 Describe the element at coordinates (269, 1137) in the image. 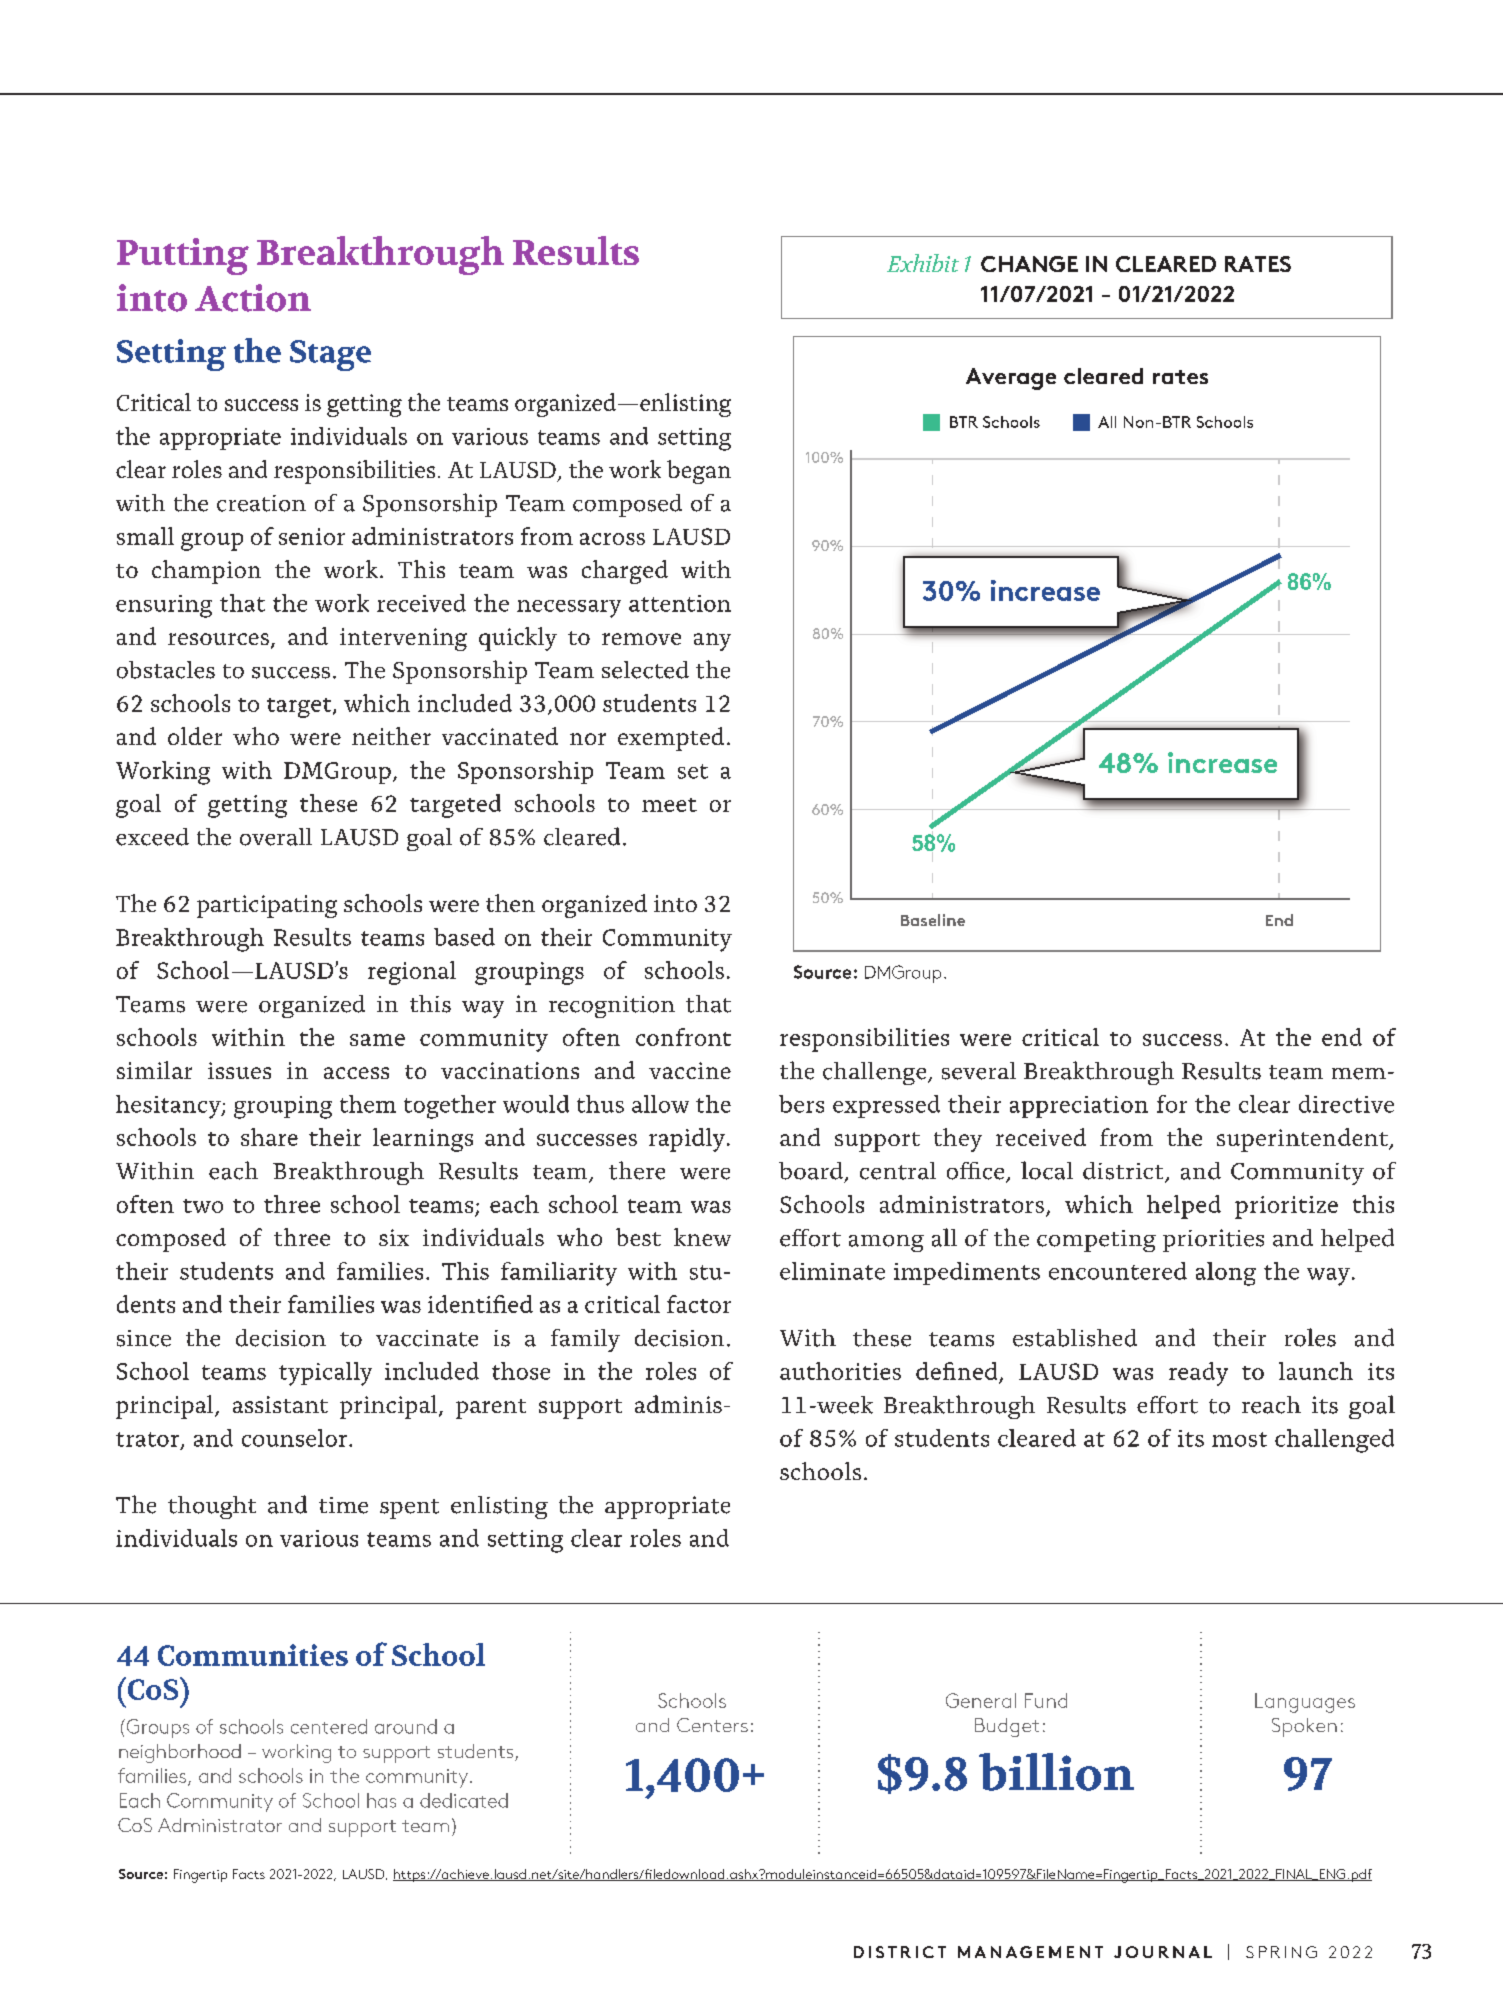

I see `share` at that location.
